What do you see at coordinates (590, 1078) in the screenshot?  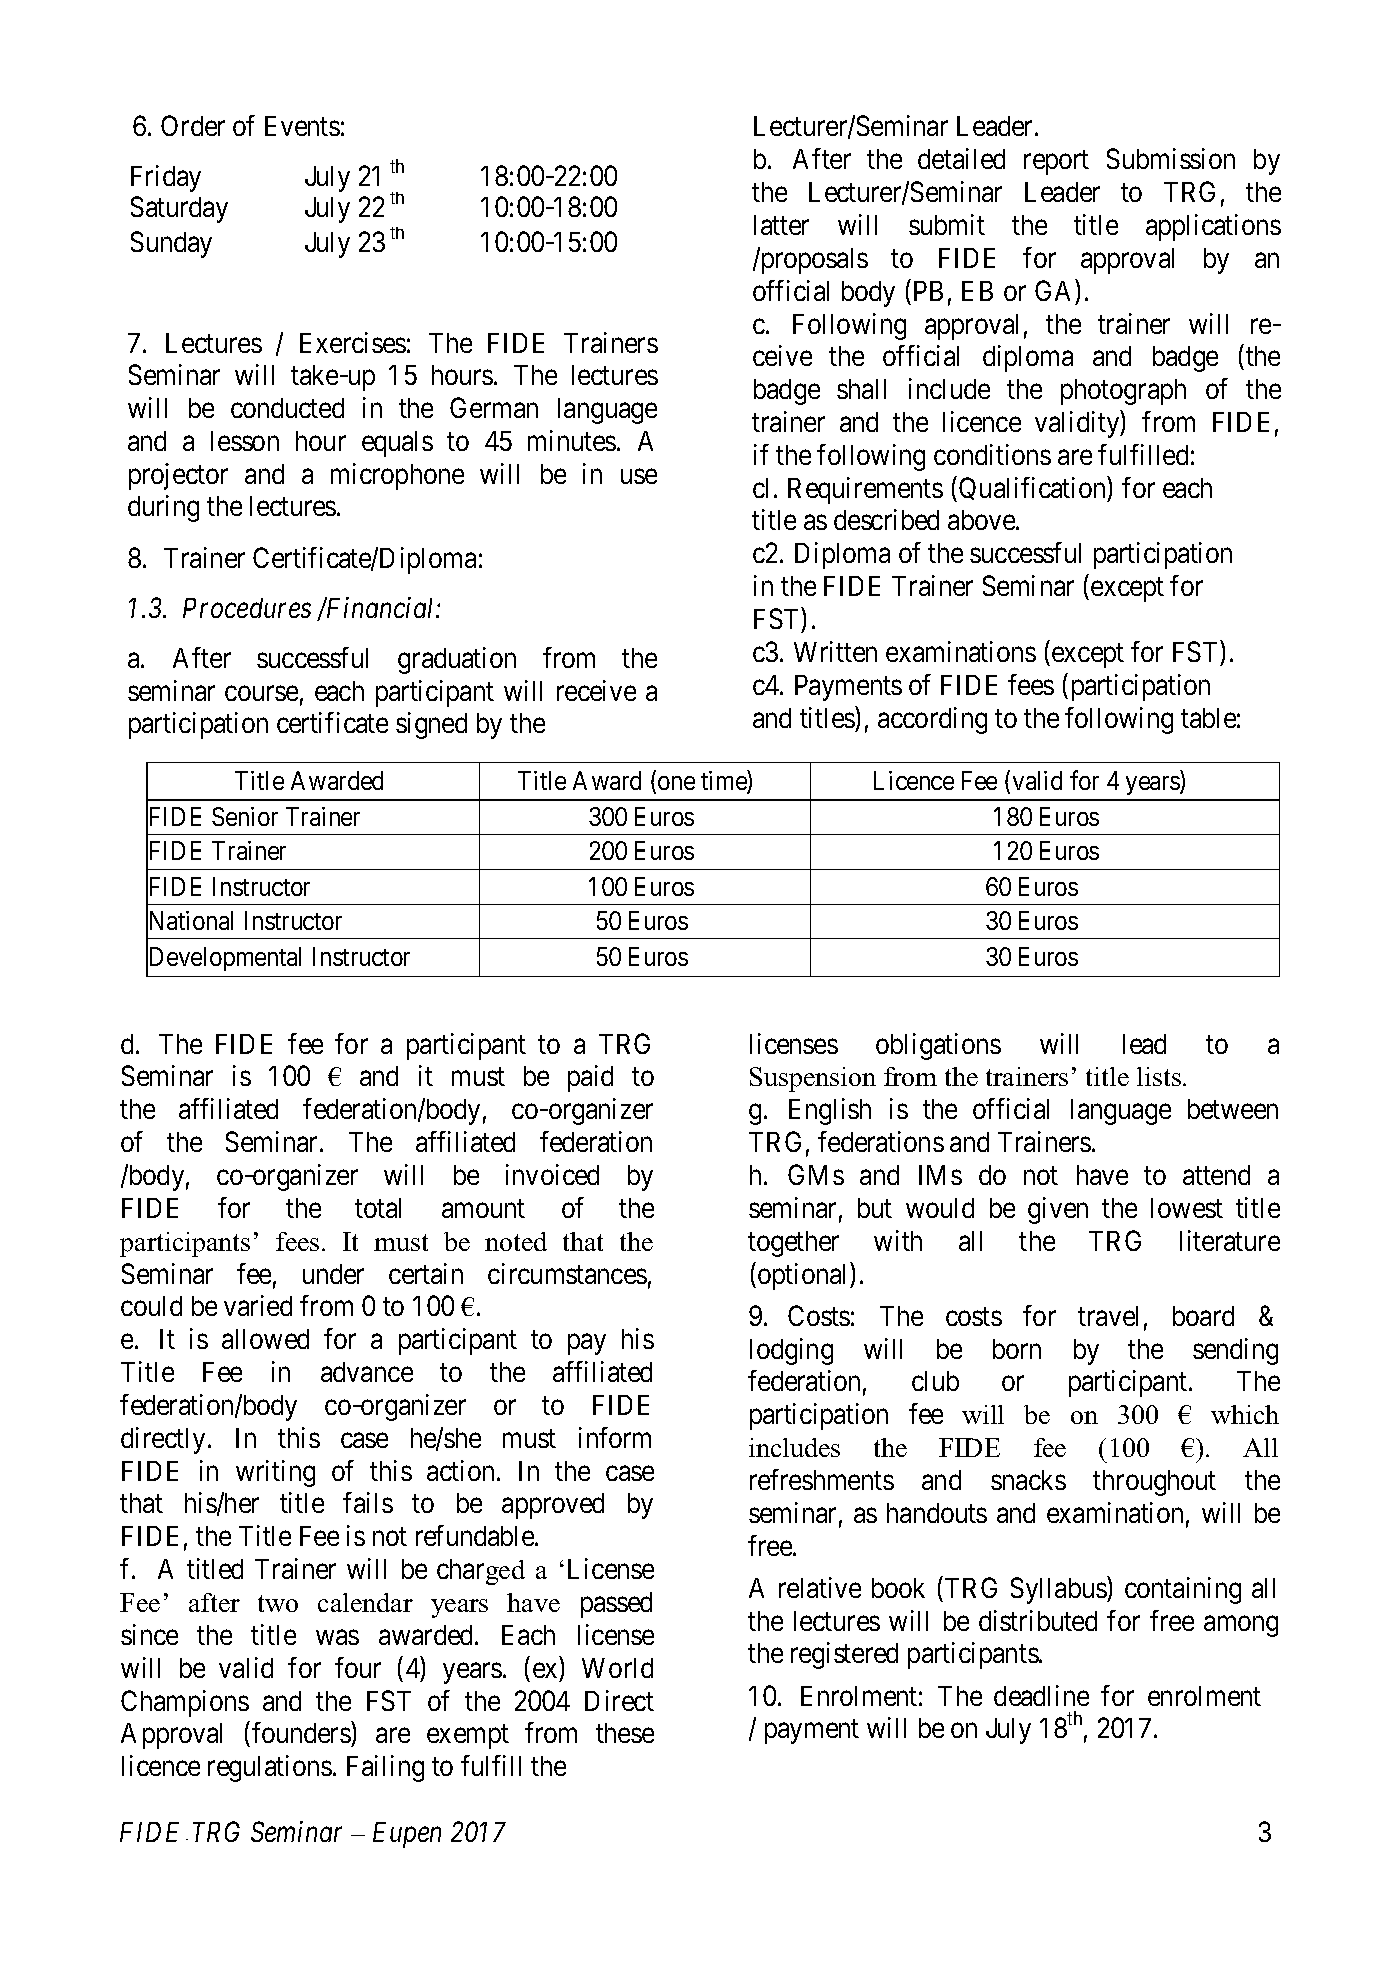 I see `paid` at bounding box center [590, 1078].
